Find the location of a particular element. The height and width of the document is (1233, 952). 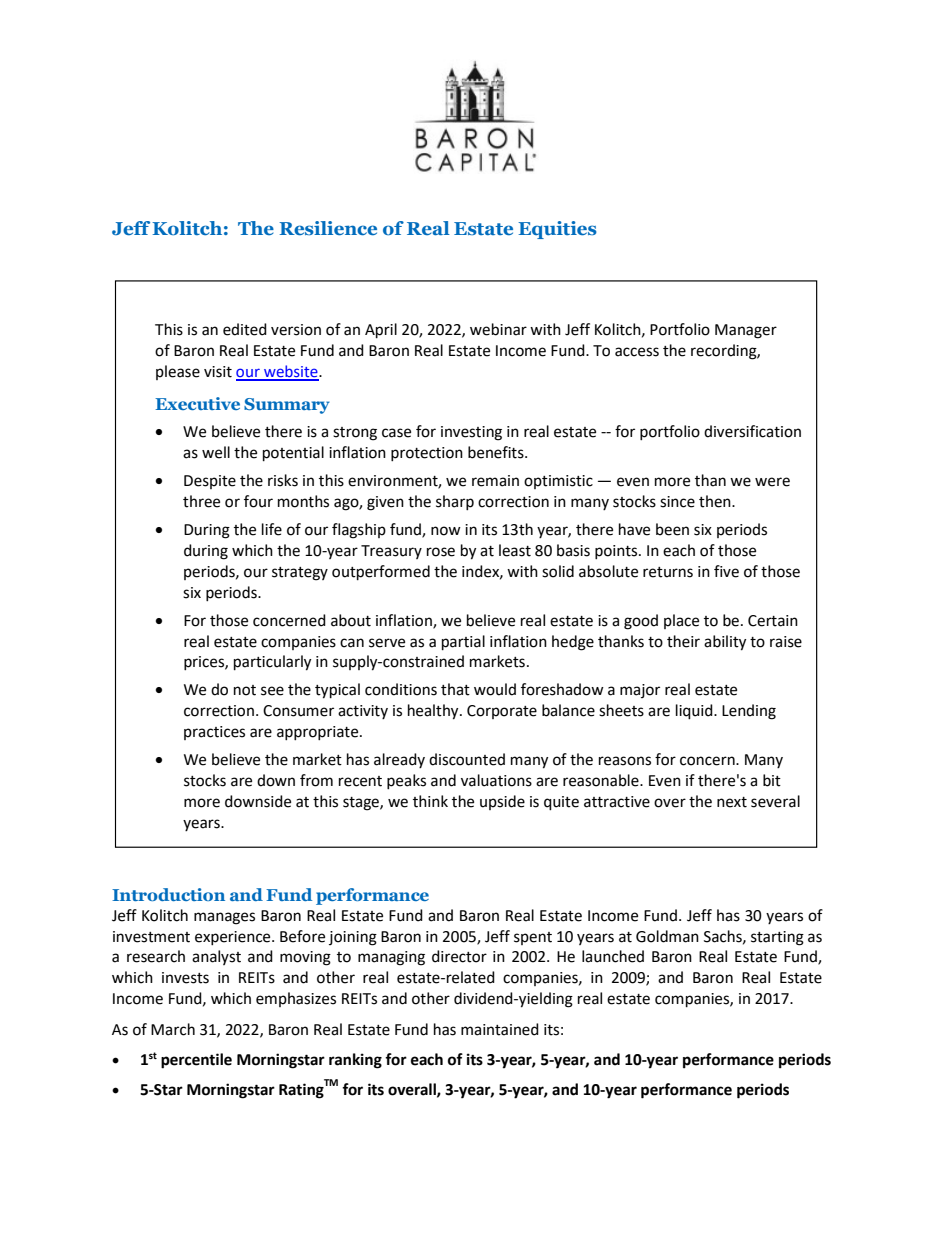

Resilience is located at coordinates (328, 228).
